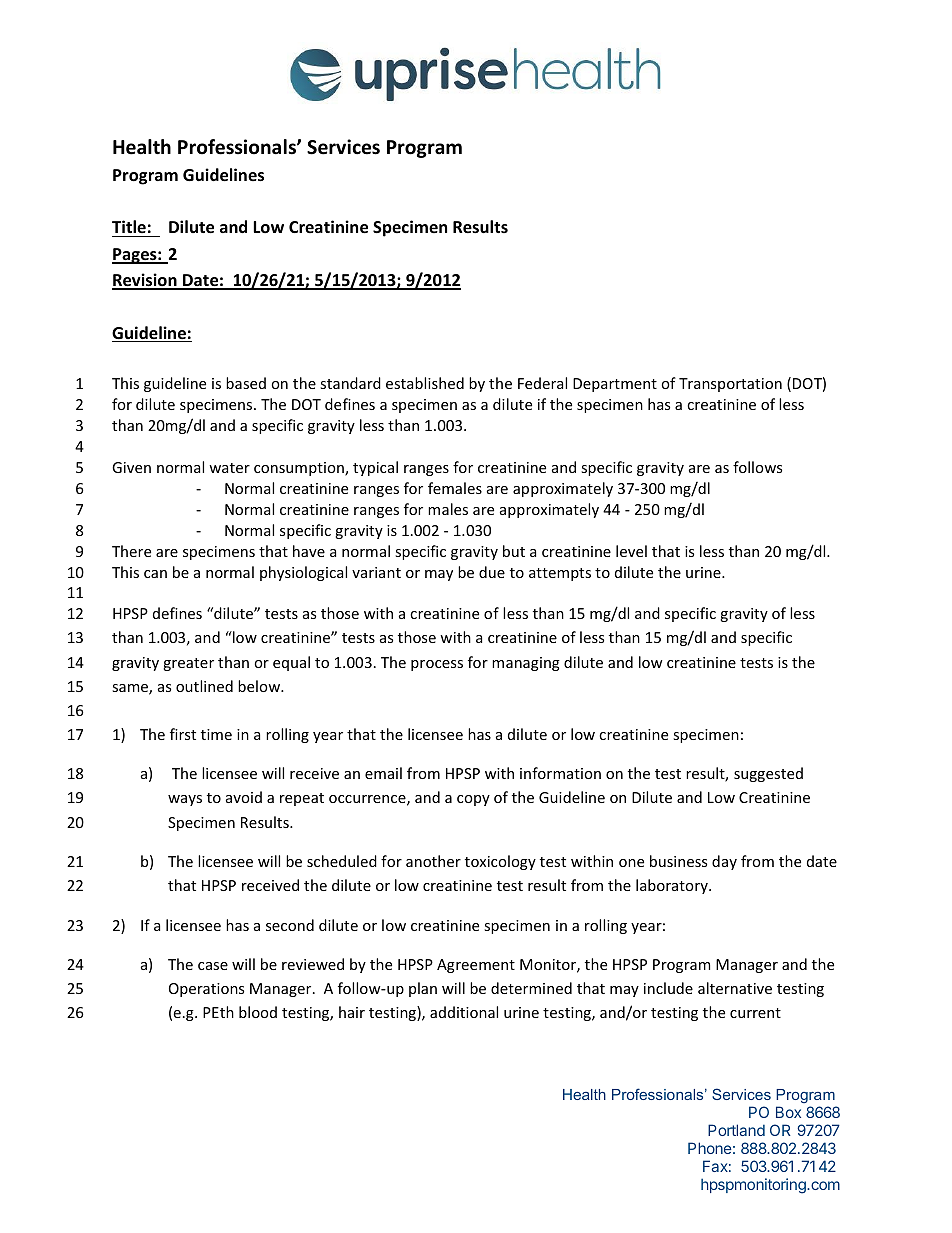 This screenshot has height=1233, width=952. I want to click on process, so click(437, 665).
